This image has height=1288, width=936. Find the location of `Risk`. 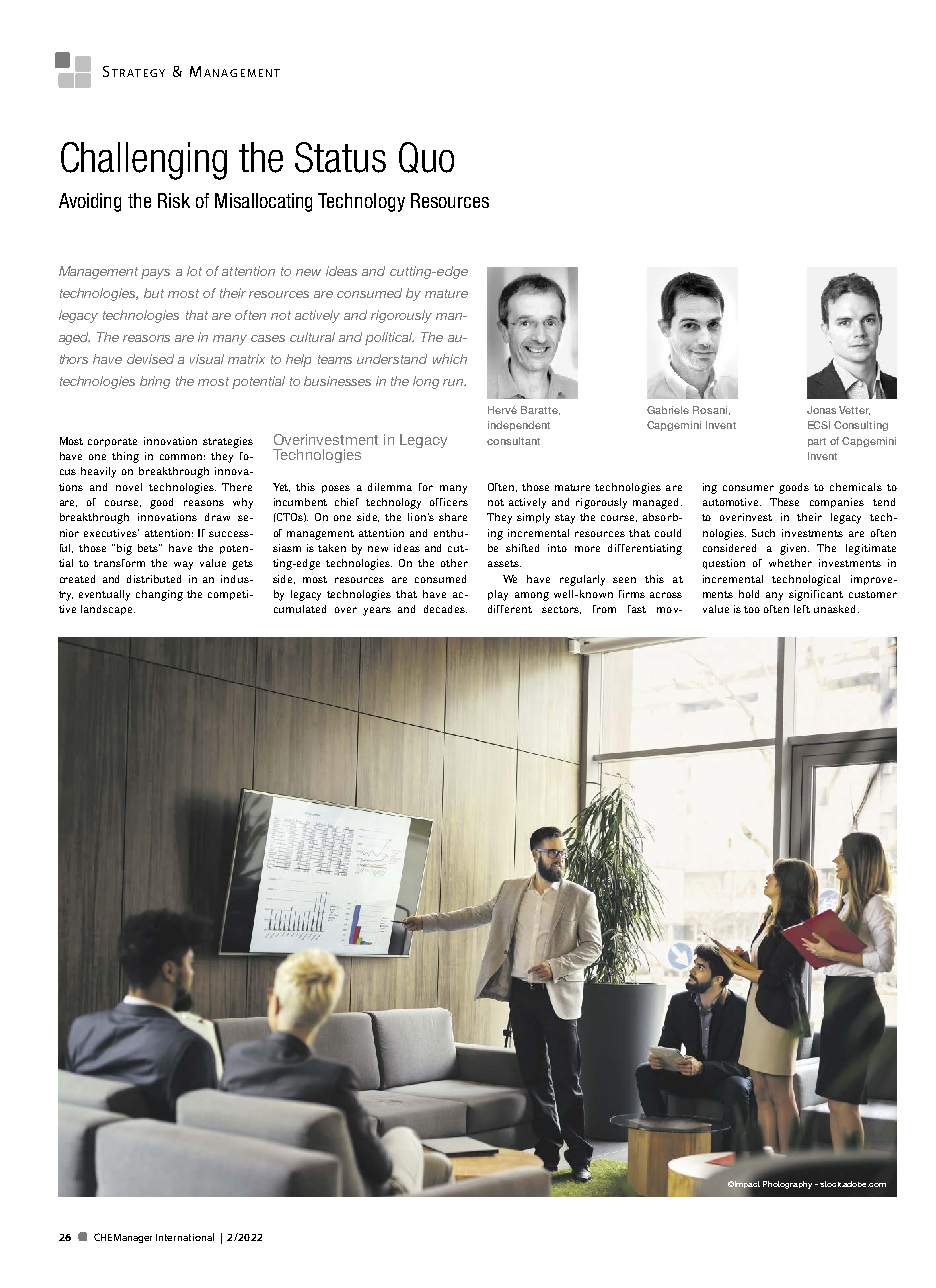

Risk is located at coordinates (174, 200).
